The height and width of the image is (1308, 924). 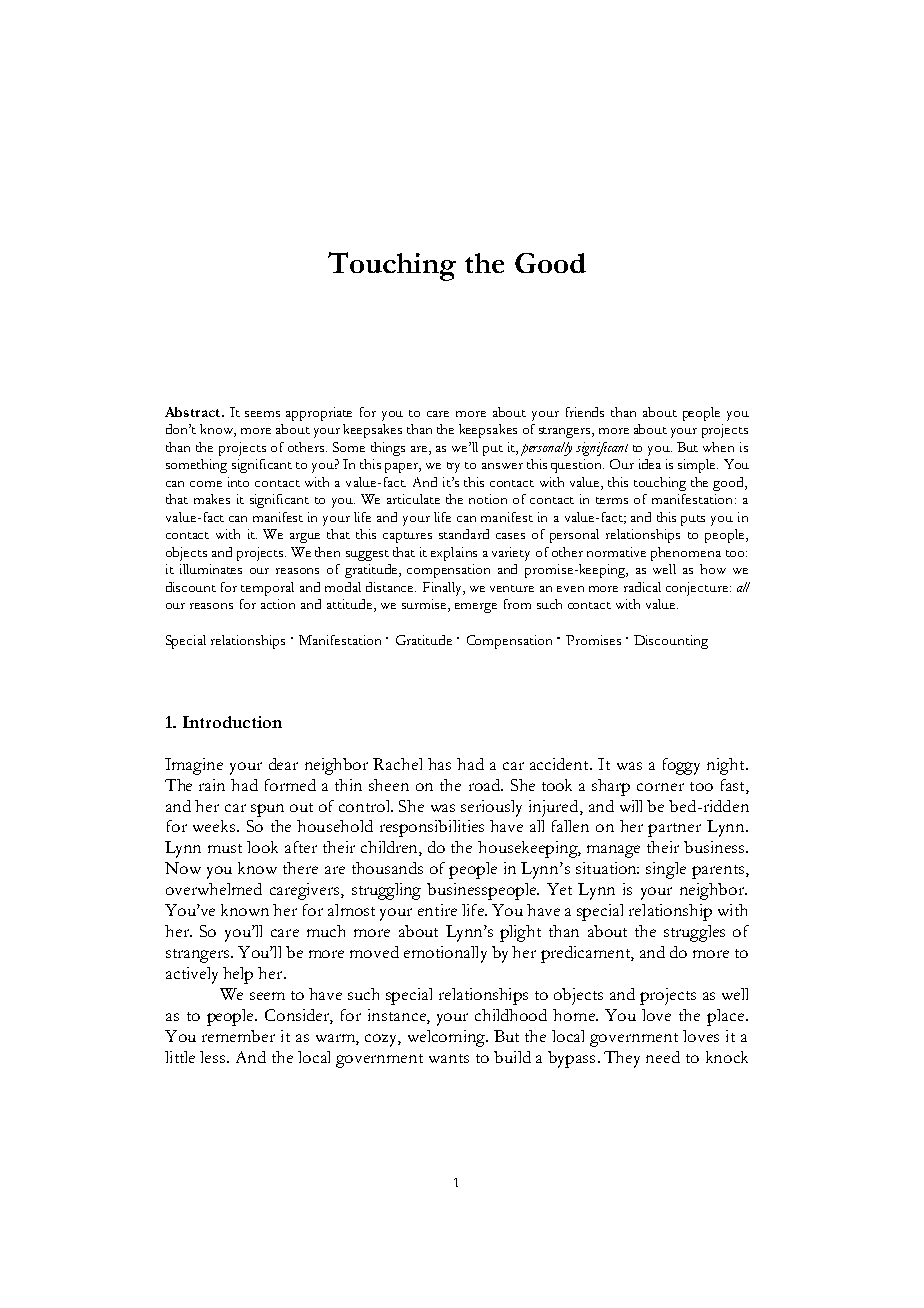 What do you see at coordinates (718, 447) in the image?
I see `when` at bounding box center [718, 447].
